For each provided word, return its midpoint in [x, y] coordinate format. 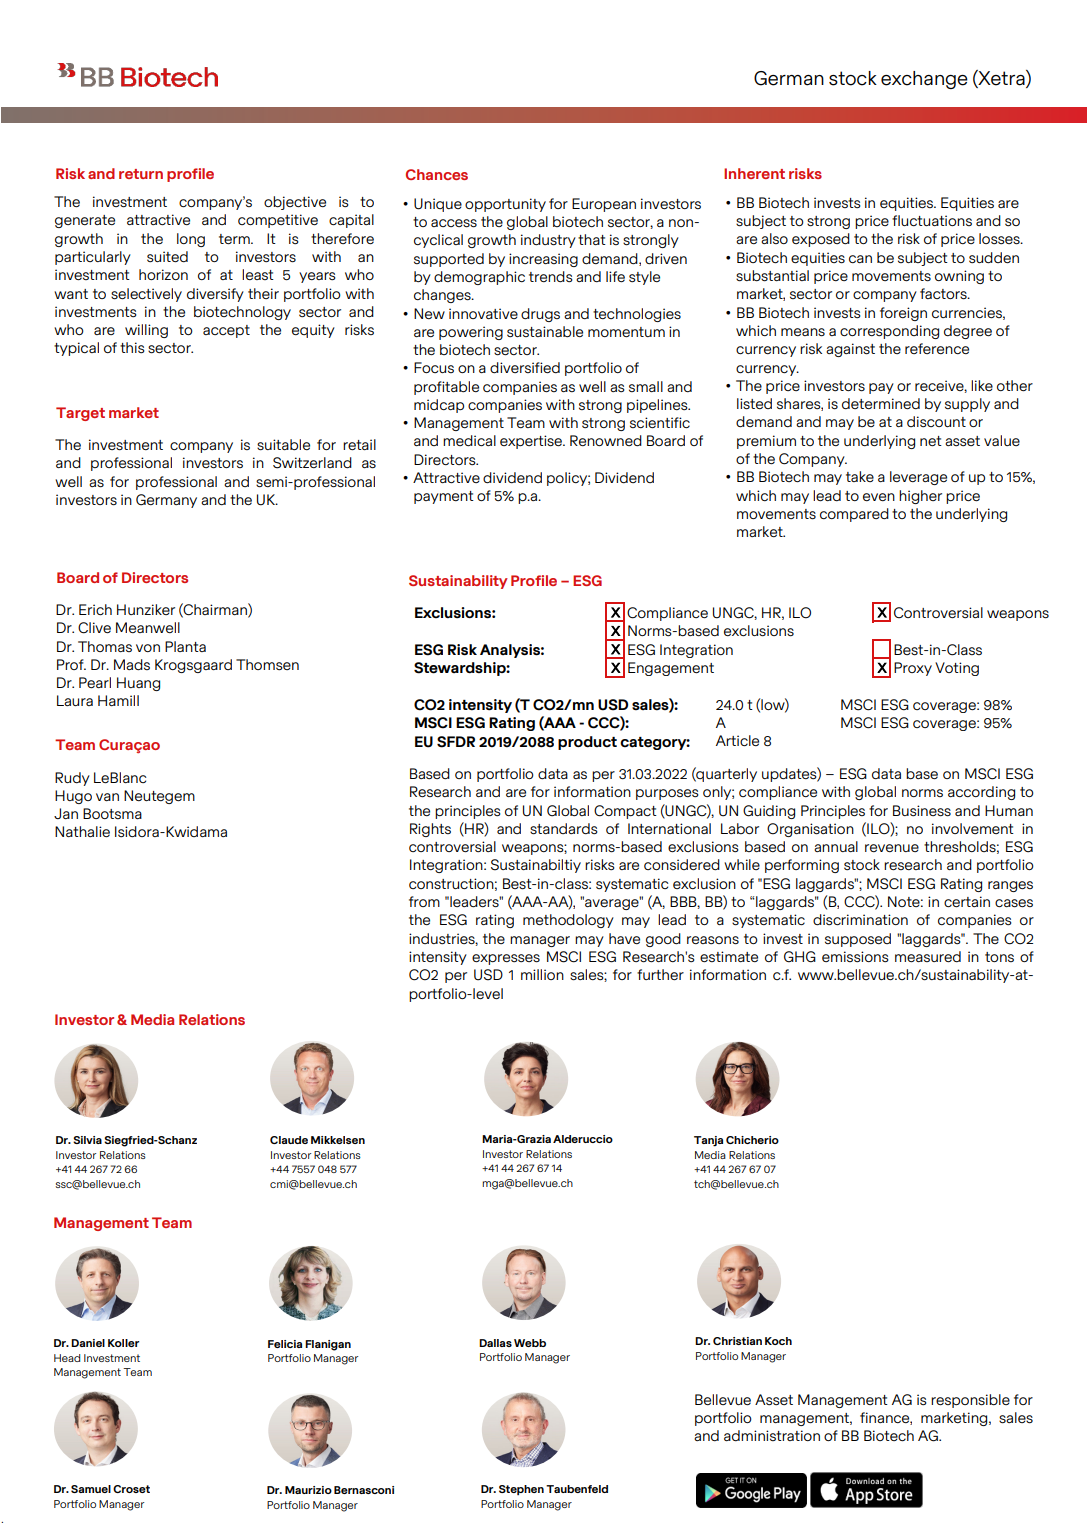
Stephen [521, 1490]
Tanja [708, 1141]
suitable [283, 445]
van [107, 797]
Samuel [91, 1489]
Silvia [87, 1140]
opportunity [505, 205]
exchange [924, 80]
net [931, 441]
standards [564, 829]
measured [928, 956]
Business [922, 811]
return [141, 174]
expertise [532, 442]
